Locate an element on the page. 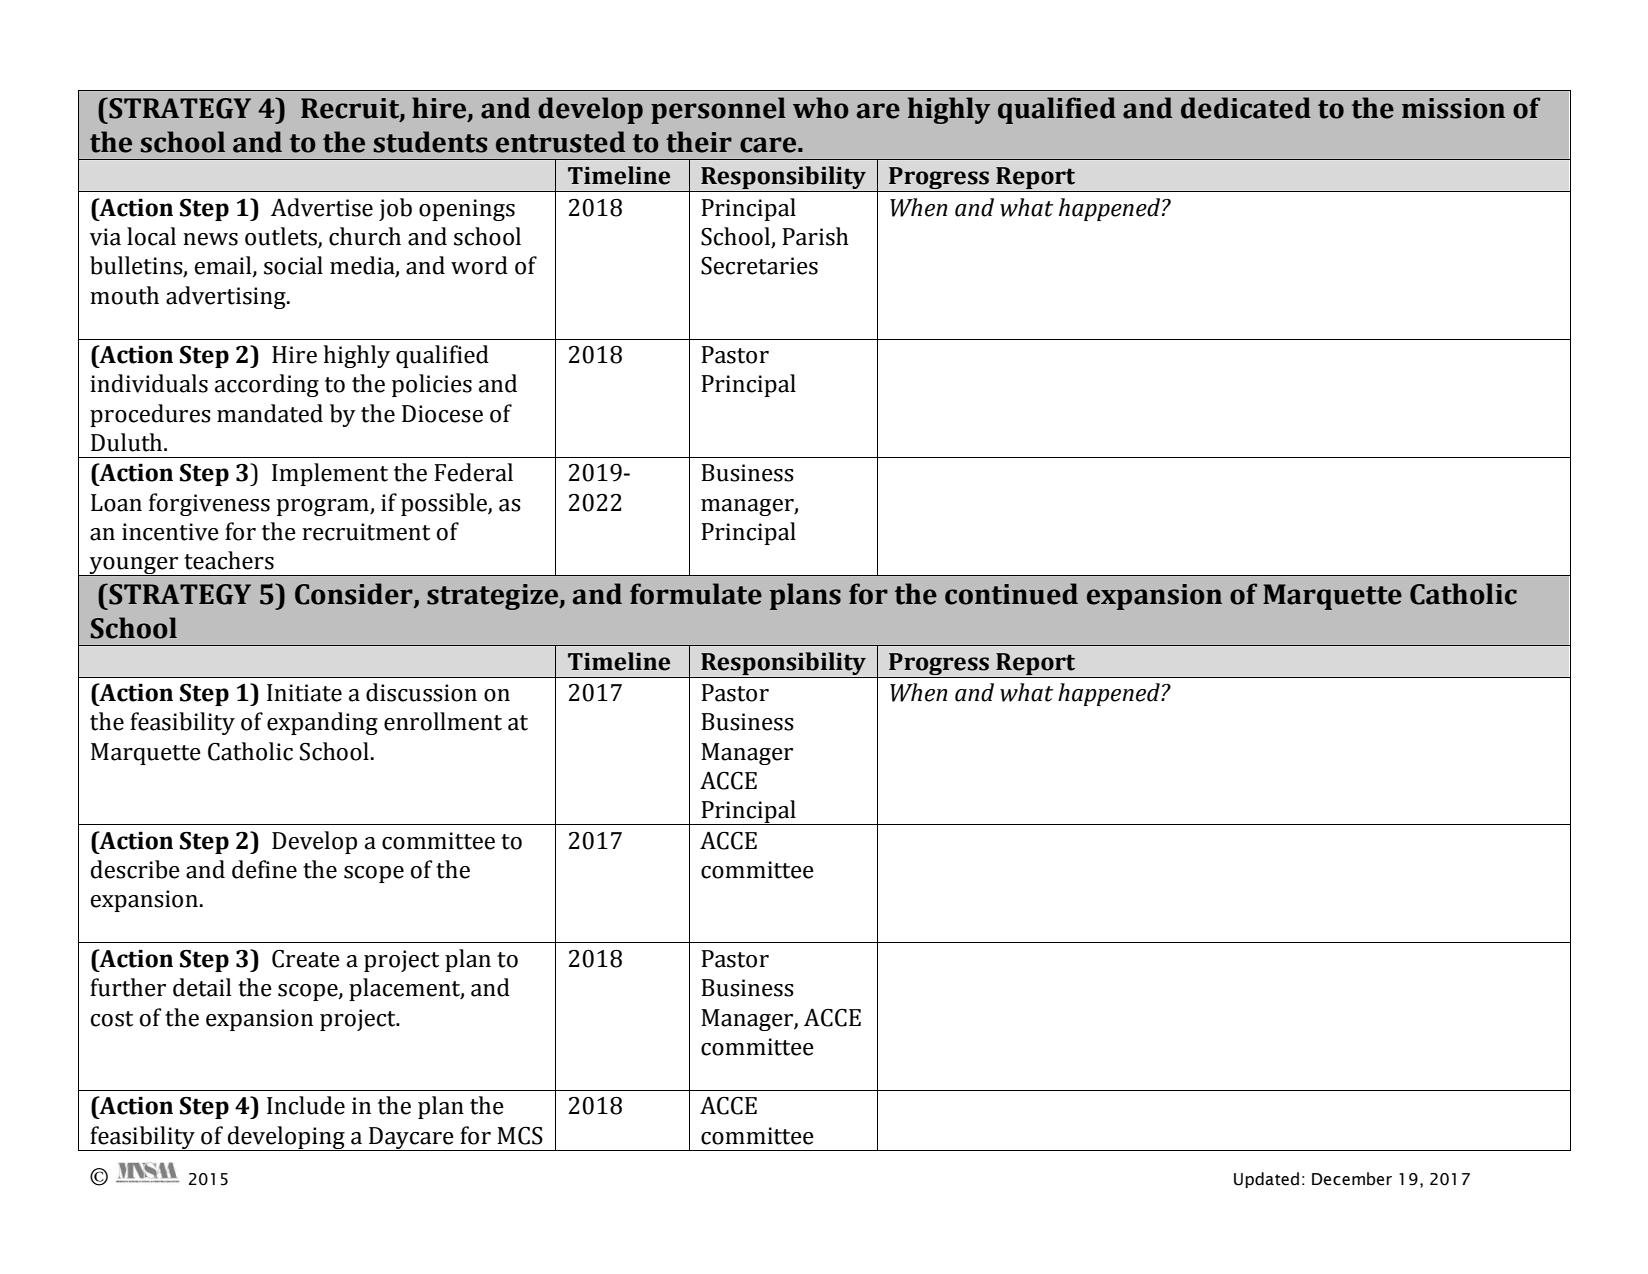  Secretaries is located at coordinates (759, 266).
